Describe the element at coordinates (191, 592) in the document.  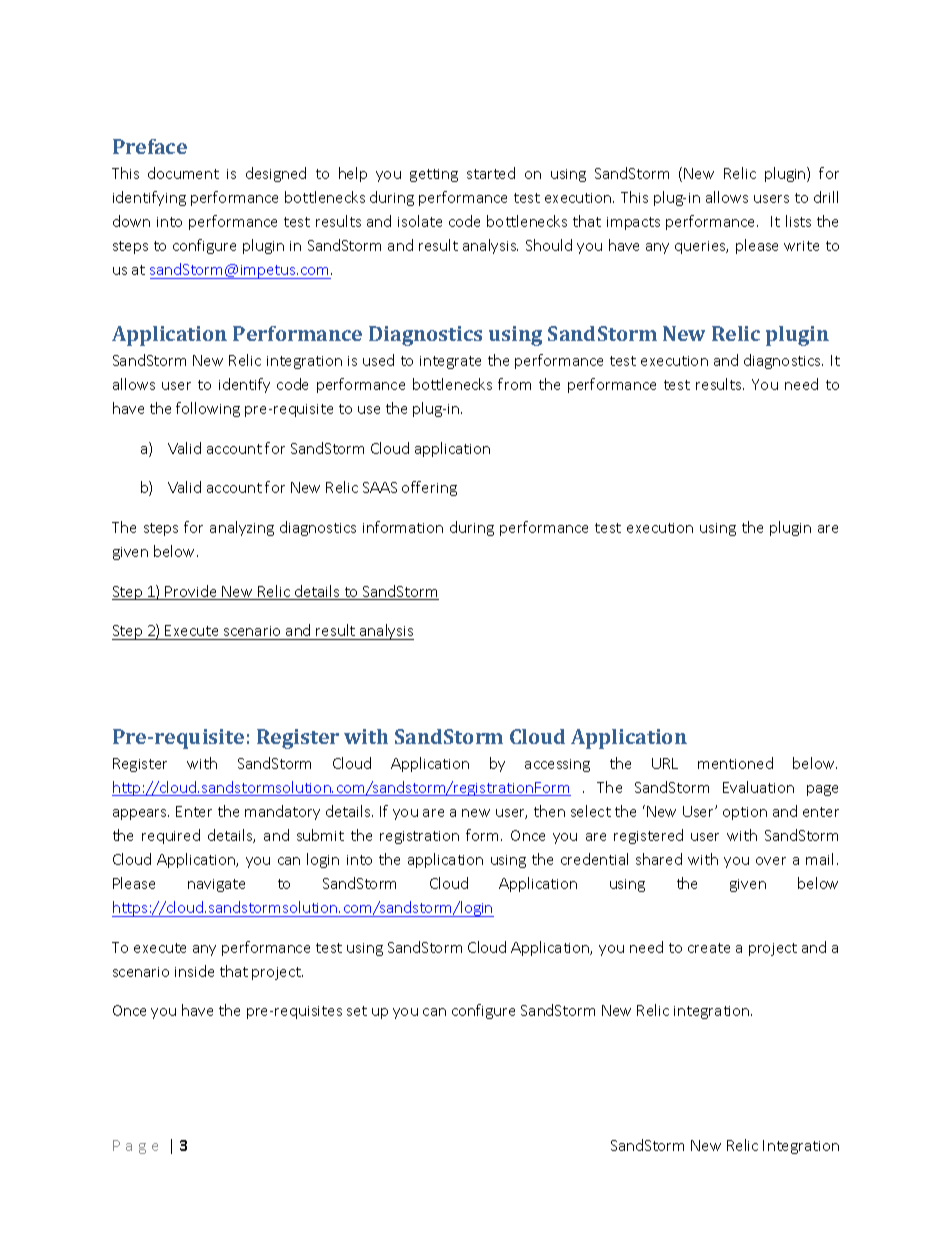
I see `Provide` at that location.
